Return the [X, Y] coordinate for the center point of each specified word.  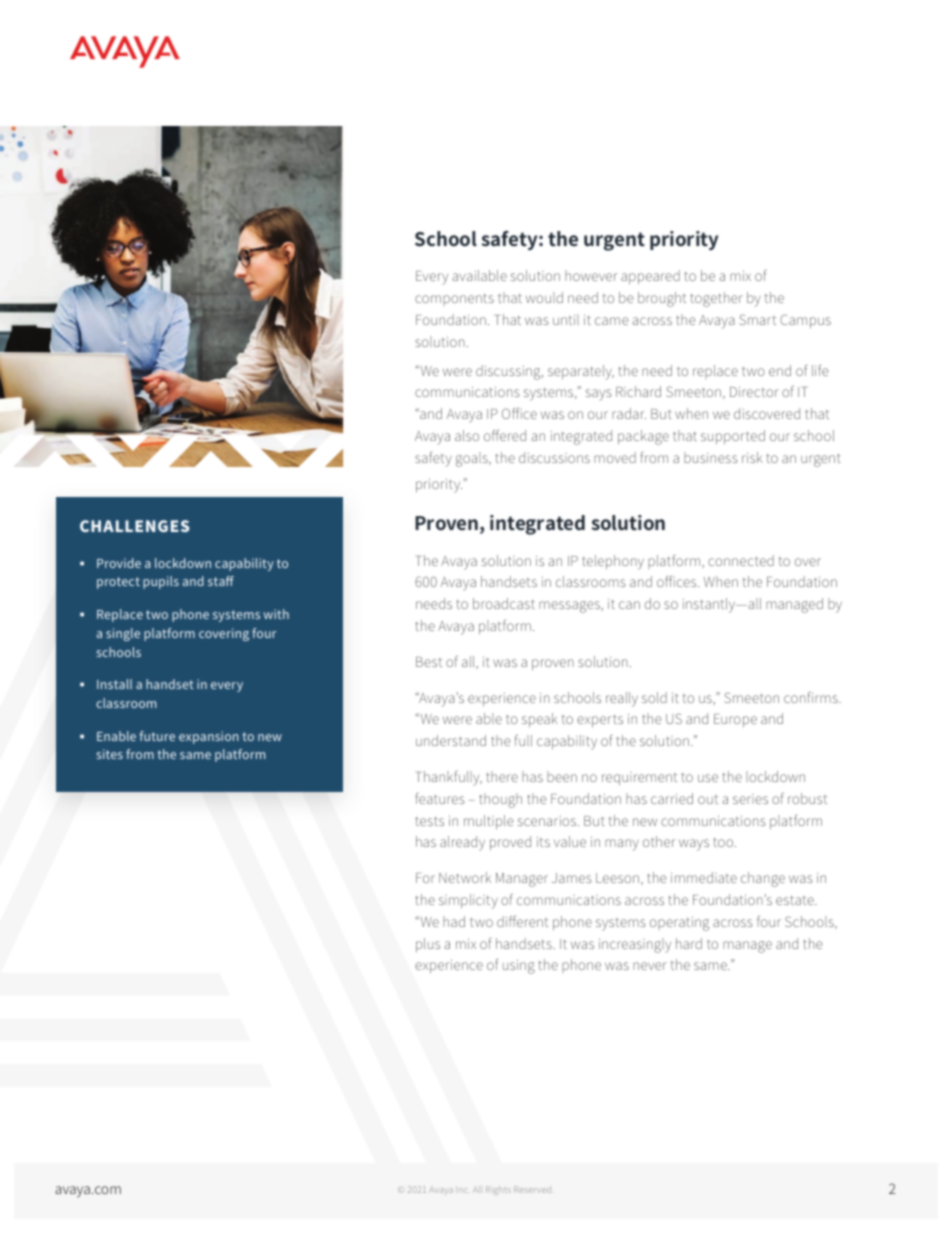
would [544, 297]
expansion [209, 737]
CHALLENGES [135, 526]
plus [428, 945]
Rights [498, 1190]
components [454, 299]
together [716, 299]
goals [473, 459]
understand [451, 740]
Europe [735, 720]
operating [679, 924]
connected [741, 560]
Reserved [532, 1189]
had [454, 921]
